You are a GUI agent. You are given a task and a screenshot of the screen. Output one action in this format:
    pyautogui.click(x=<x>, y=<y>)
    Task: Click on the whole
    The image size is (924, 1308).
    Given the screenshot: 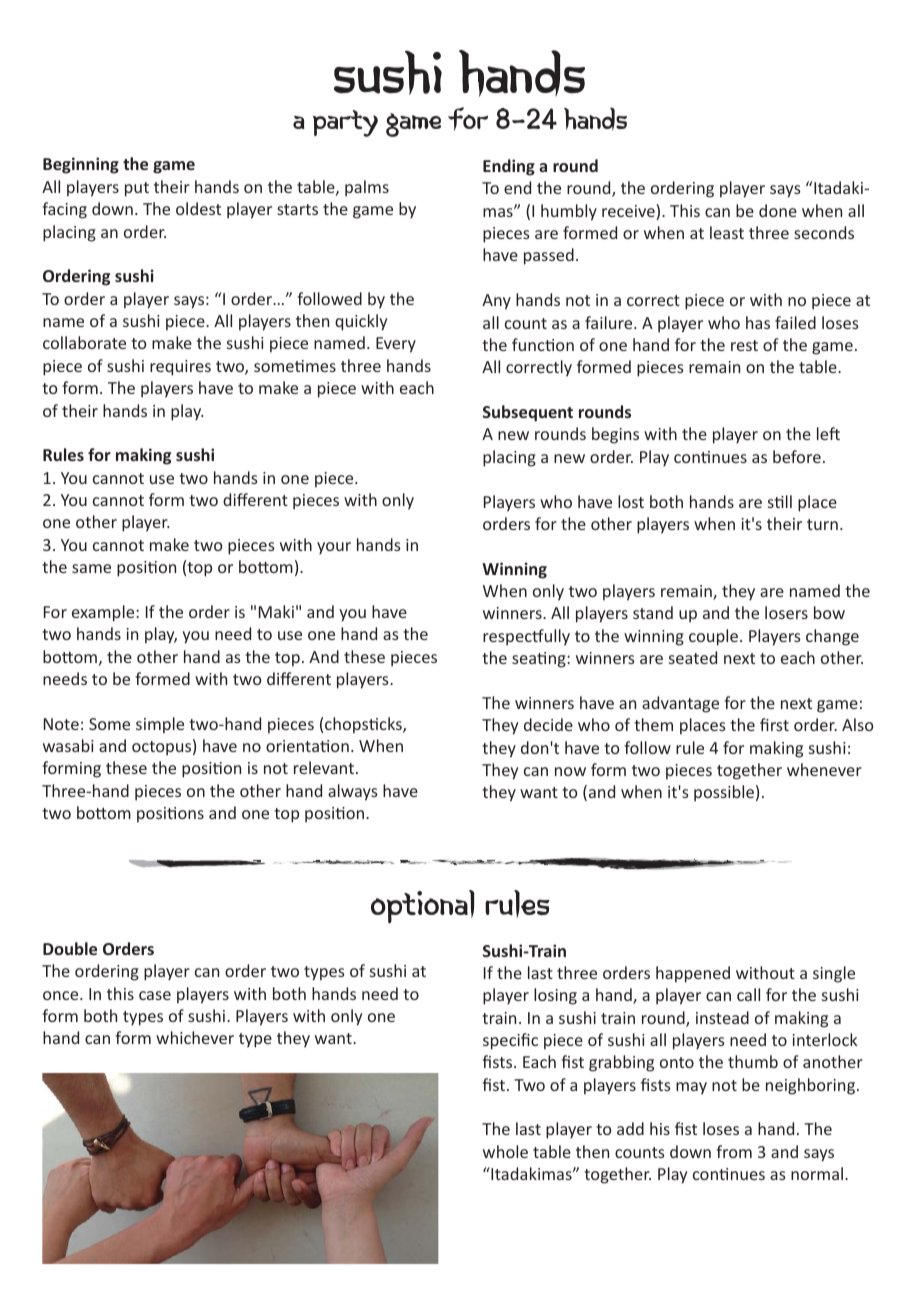 What is the action you would take?
    pyautogui.click(x=505, y=1151)
